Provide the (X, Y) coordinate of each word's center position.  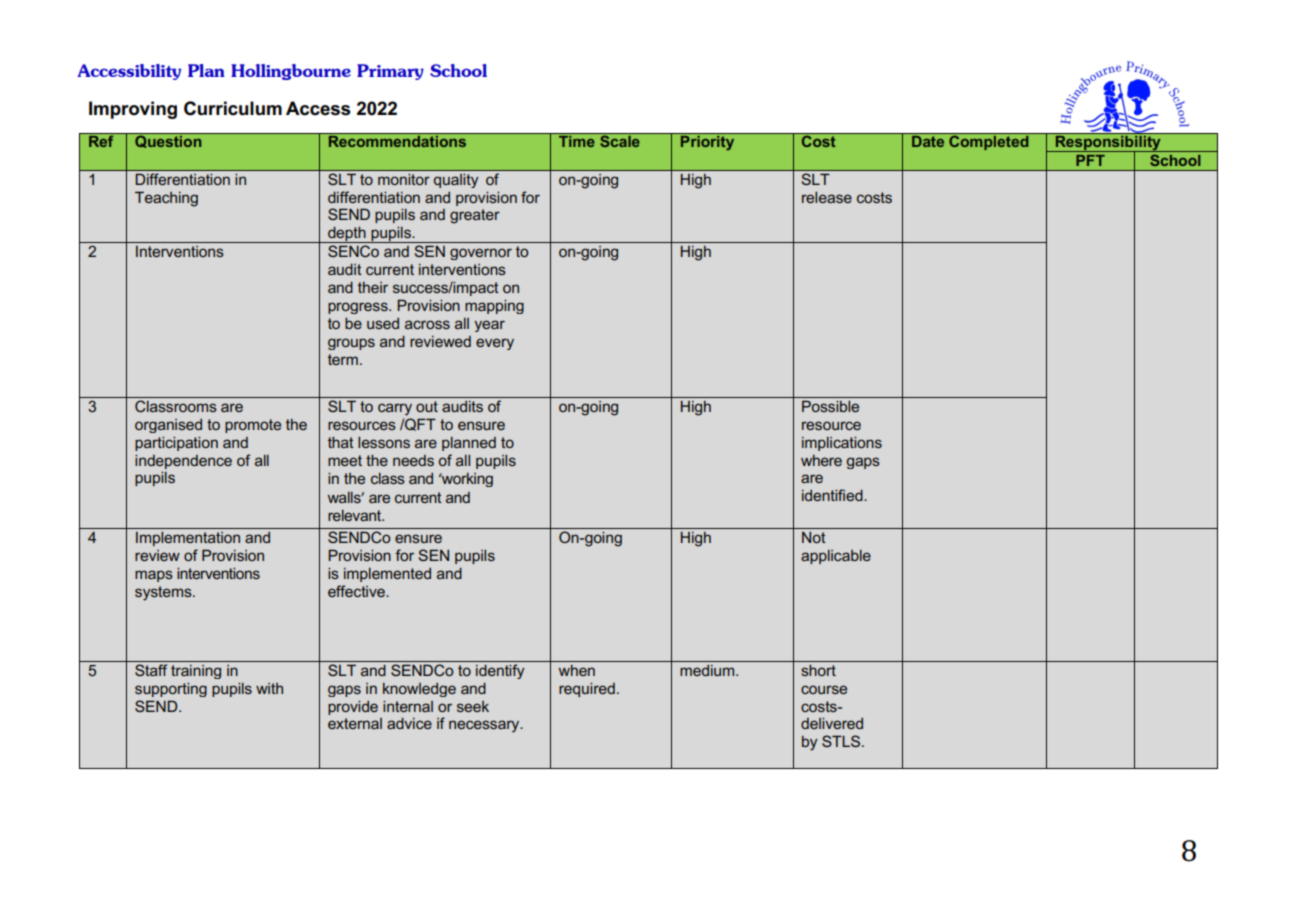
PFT (1090, 160)
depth (347, 235)
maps (154, 576)
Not (814, 537)
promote (253, 426)
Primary (390, 72)
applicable (836, 557)
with (269, 688)
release (827, 197)
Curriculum (233, 108)
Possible (830, 406)
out (427, 406)
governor (481, 254)
